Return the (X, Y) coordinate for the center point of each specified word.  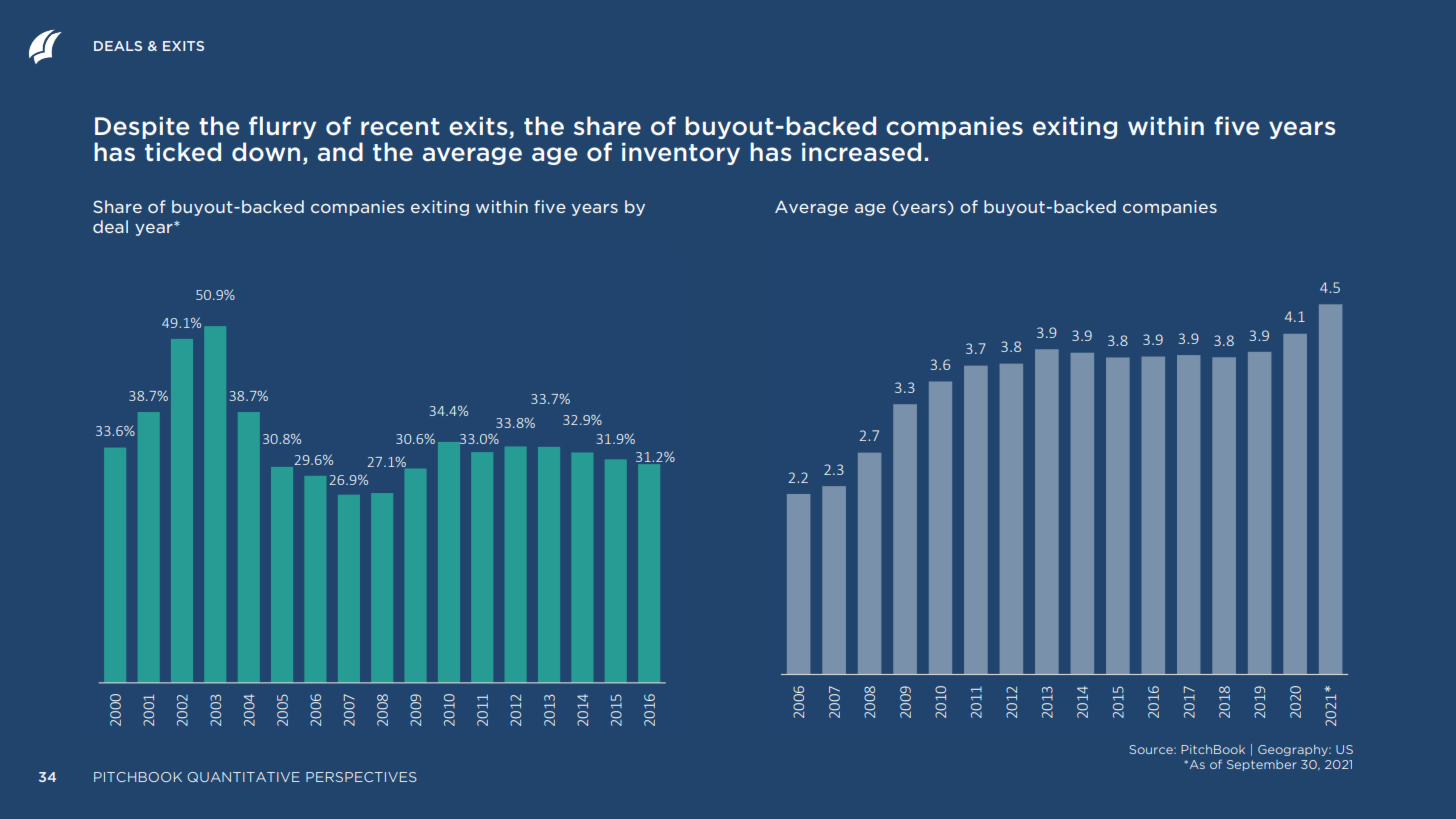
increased (861, 152)
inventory (681, 154)
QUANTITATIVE (244, 777)
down (266, 152)
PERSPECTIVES (361, 777)
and (340, 151)
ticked (183, 152)
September (1262, 765)
